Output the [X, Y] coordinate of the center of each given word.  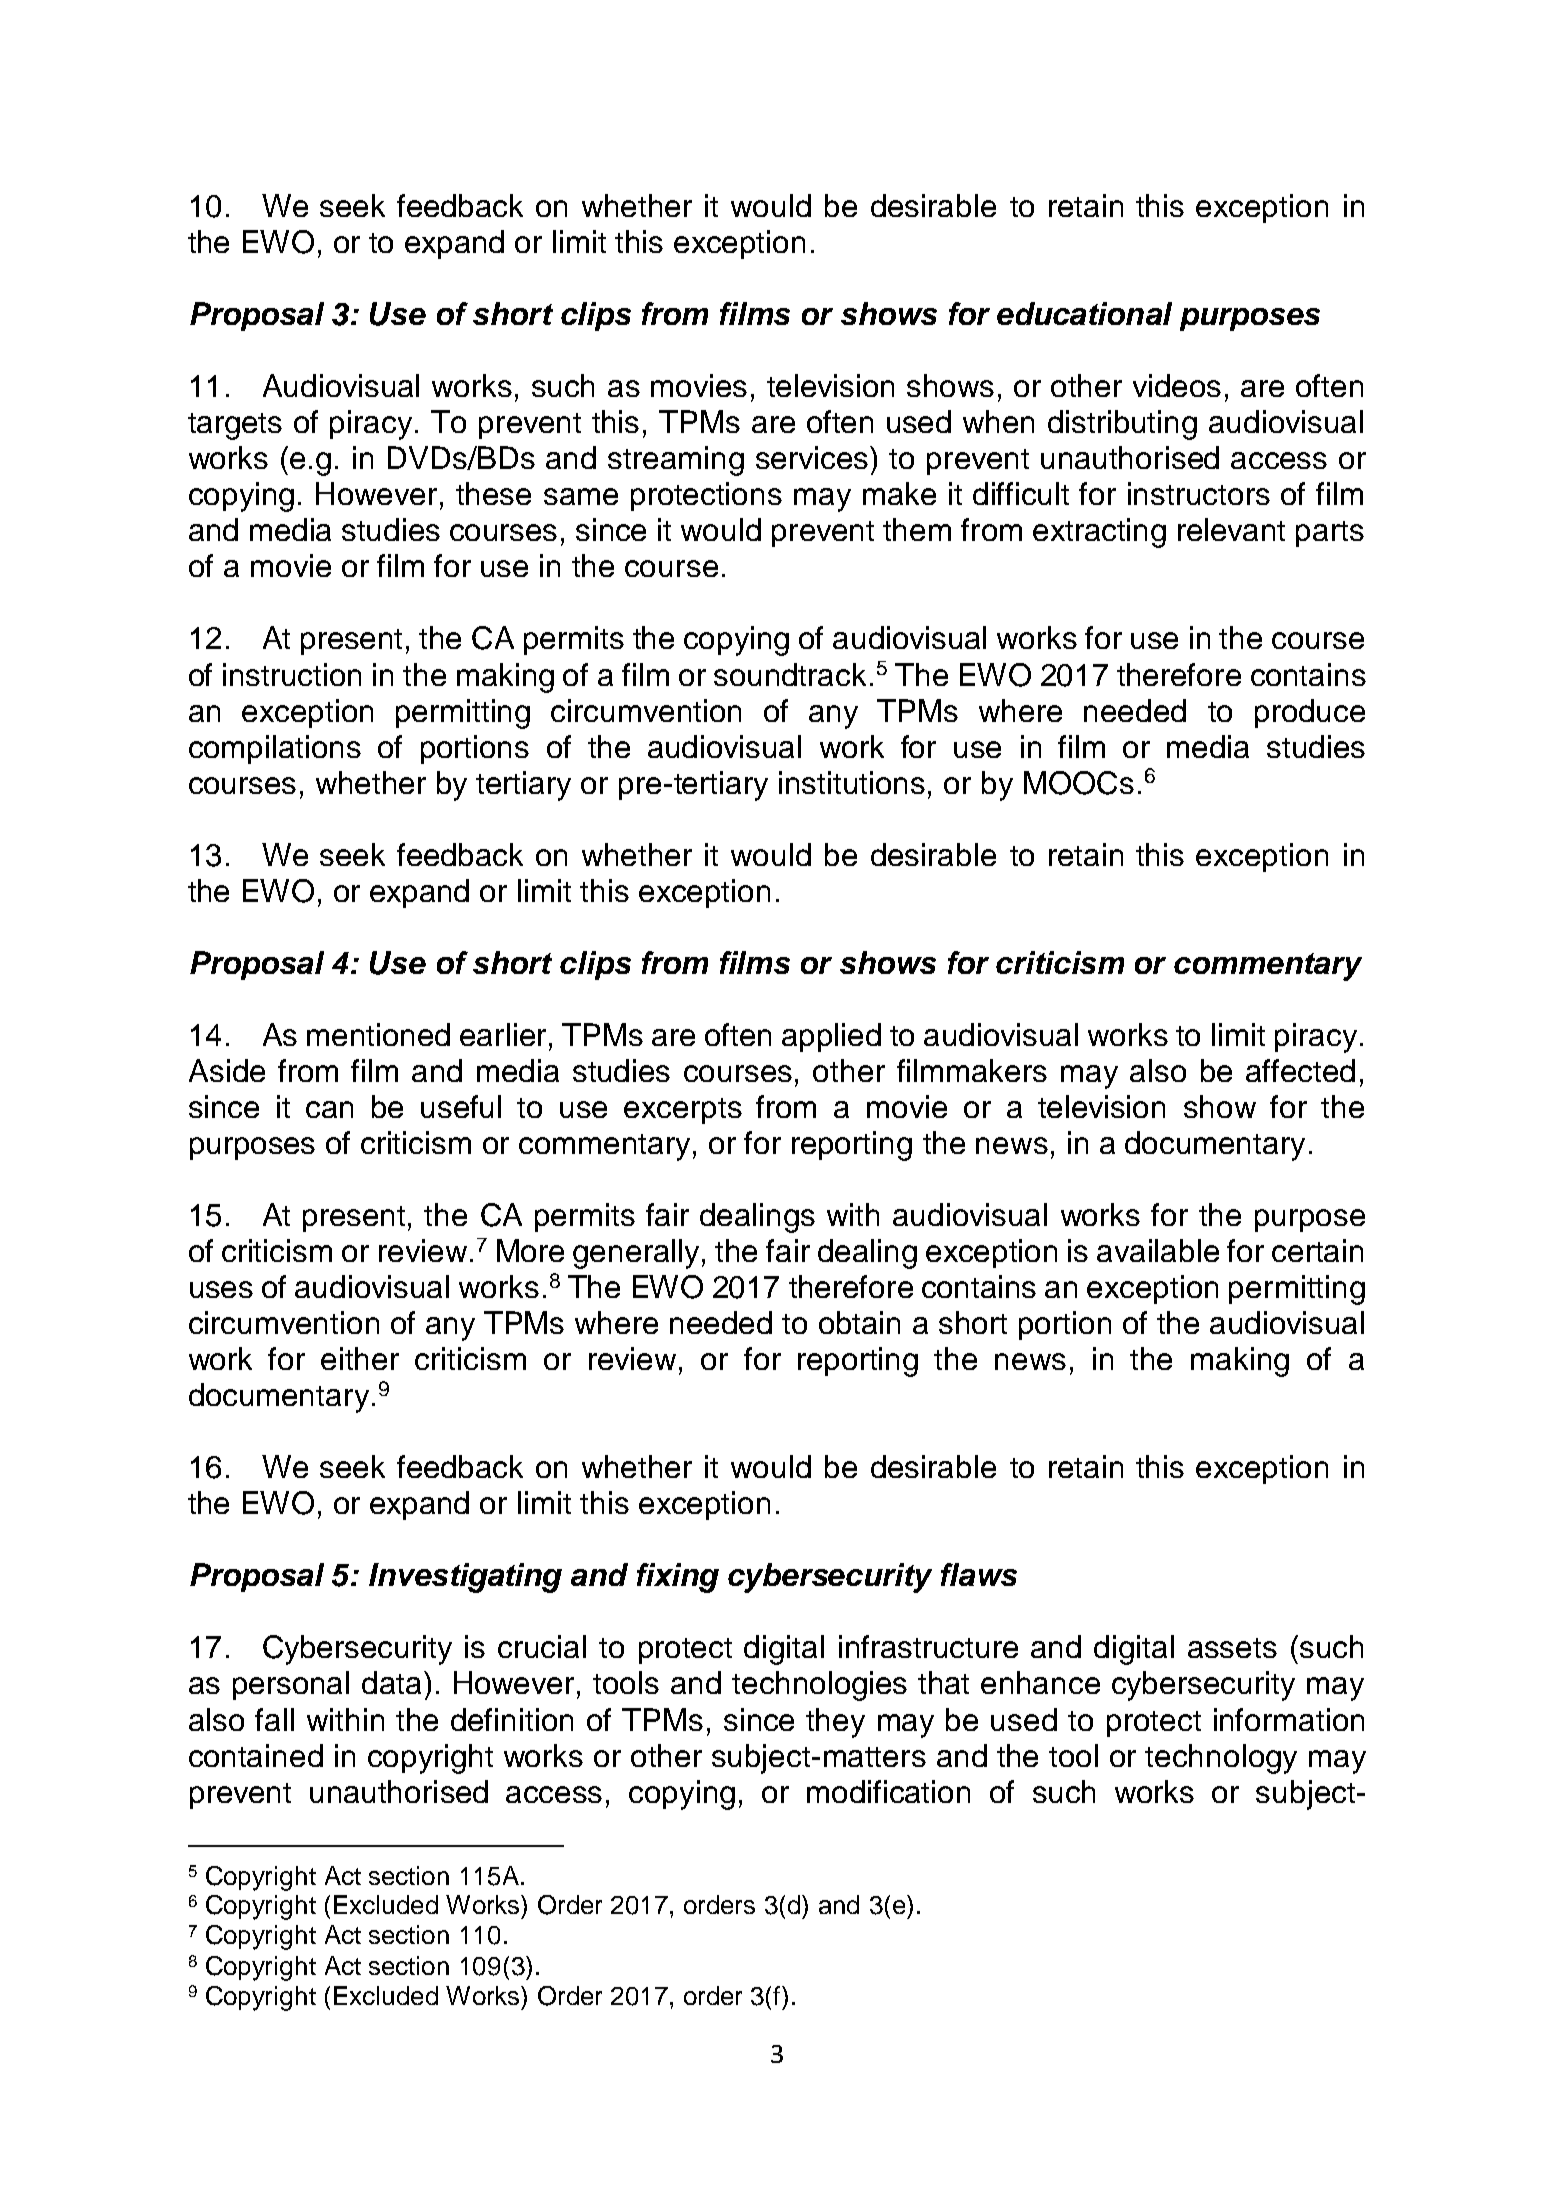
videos [1177, 385]
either [360, 1358]
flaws [979, 1574]
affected [1300, 1070]
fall [274, 1719]
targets [235, 426]
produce [1310, 713]
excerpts [683, 1111]
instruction [292, 674]
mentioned [378, 1034]
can [329, 1109]
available [1158, 1250]
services [813, 457]
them [917, 529]
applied [831, 1037]
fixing [678, 1578]
